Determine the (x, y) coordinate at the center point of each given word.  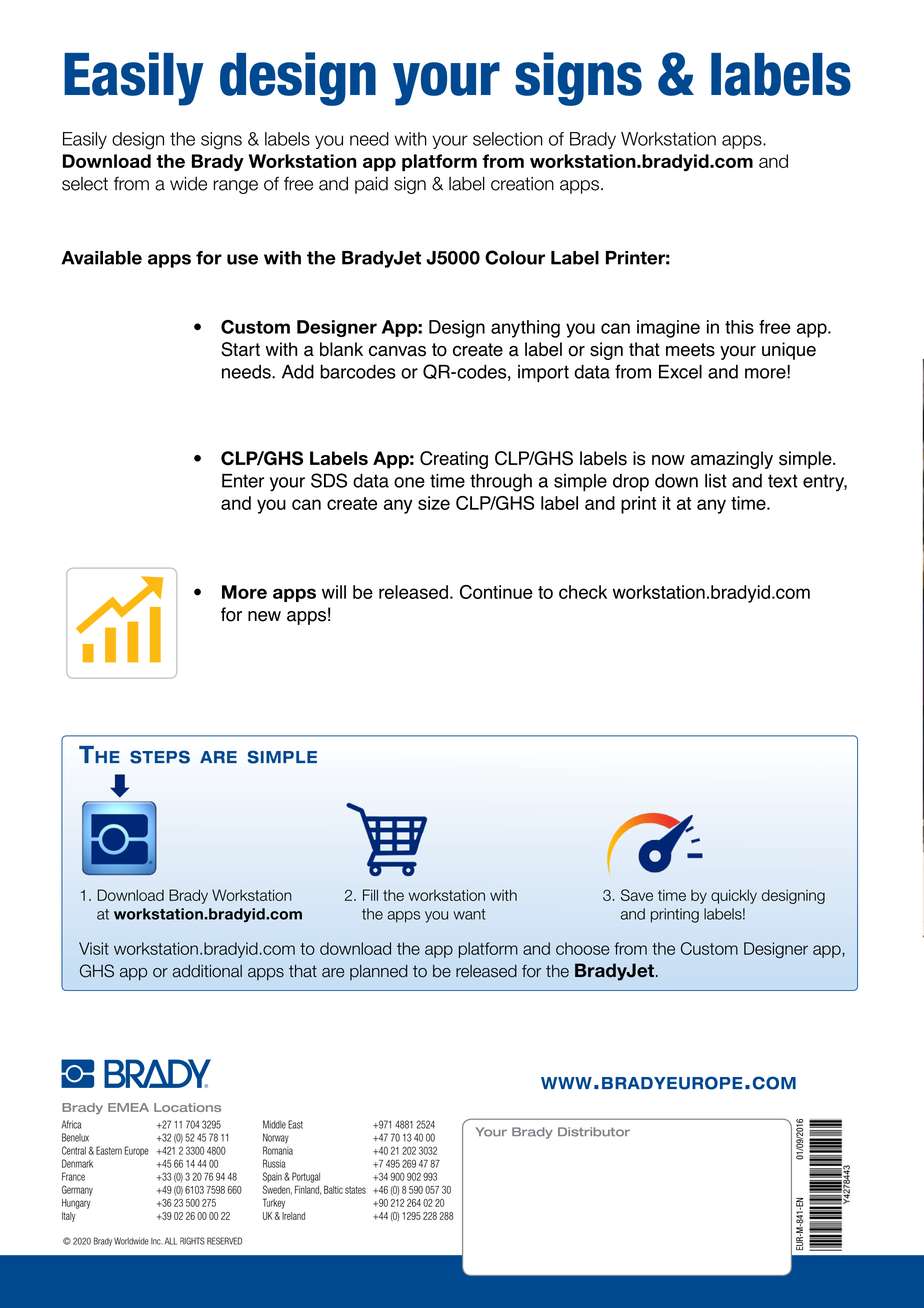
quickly (734, 896)
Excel (680, 372)
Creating (454, 460)
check (583, 592)
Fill (370, 895)
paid (371, 185)
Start (240, 349)
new (264, 616)
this (739, 327)
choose (582, 948)
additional (207, 971)
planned (379, 972)
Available (101, 258)
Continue (496, 592)
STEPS (160, 757)
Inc (156, 1241)
